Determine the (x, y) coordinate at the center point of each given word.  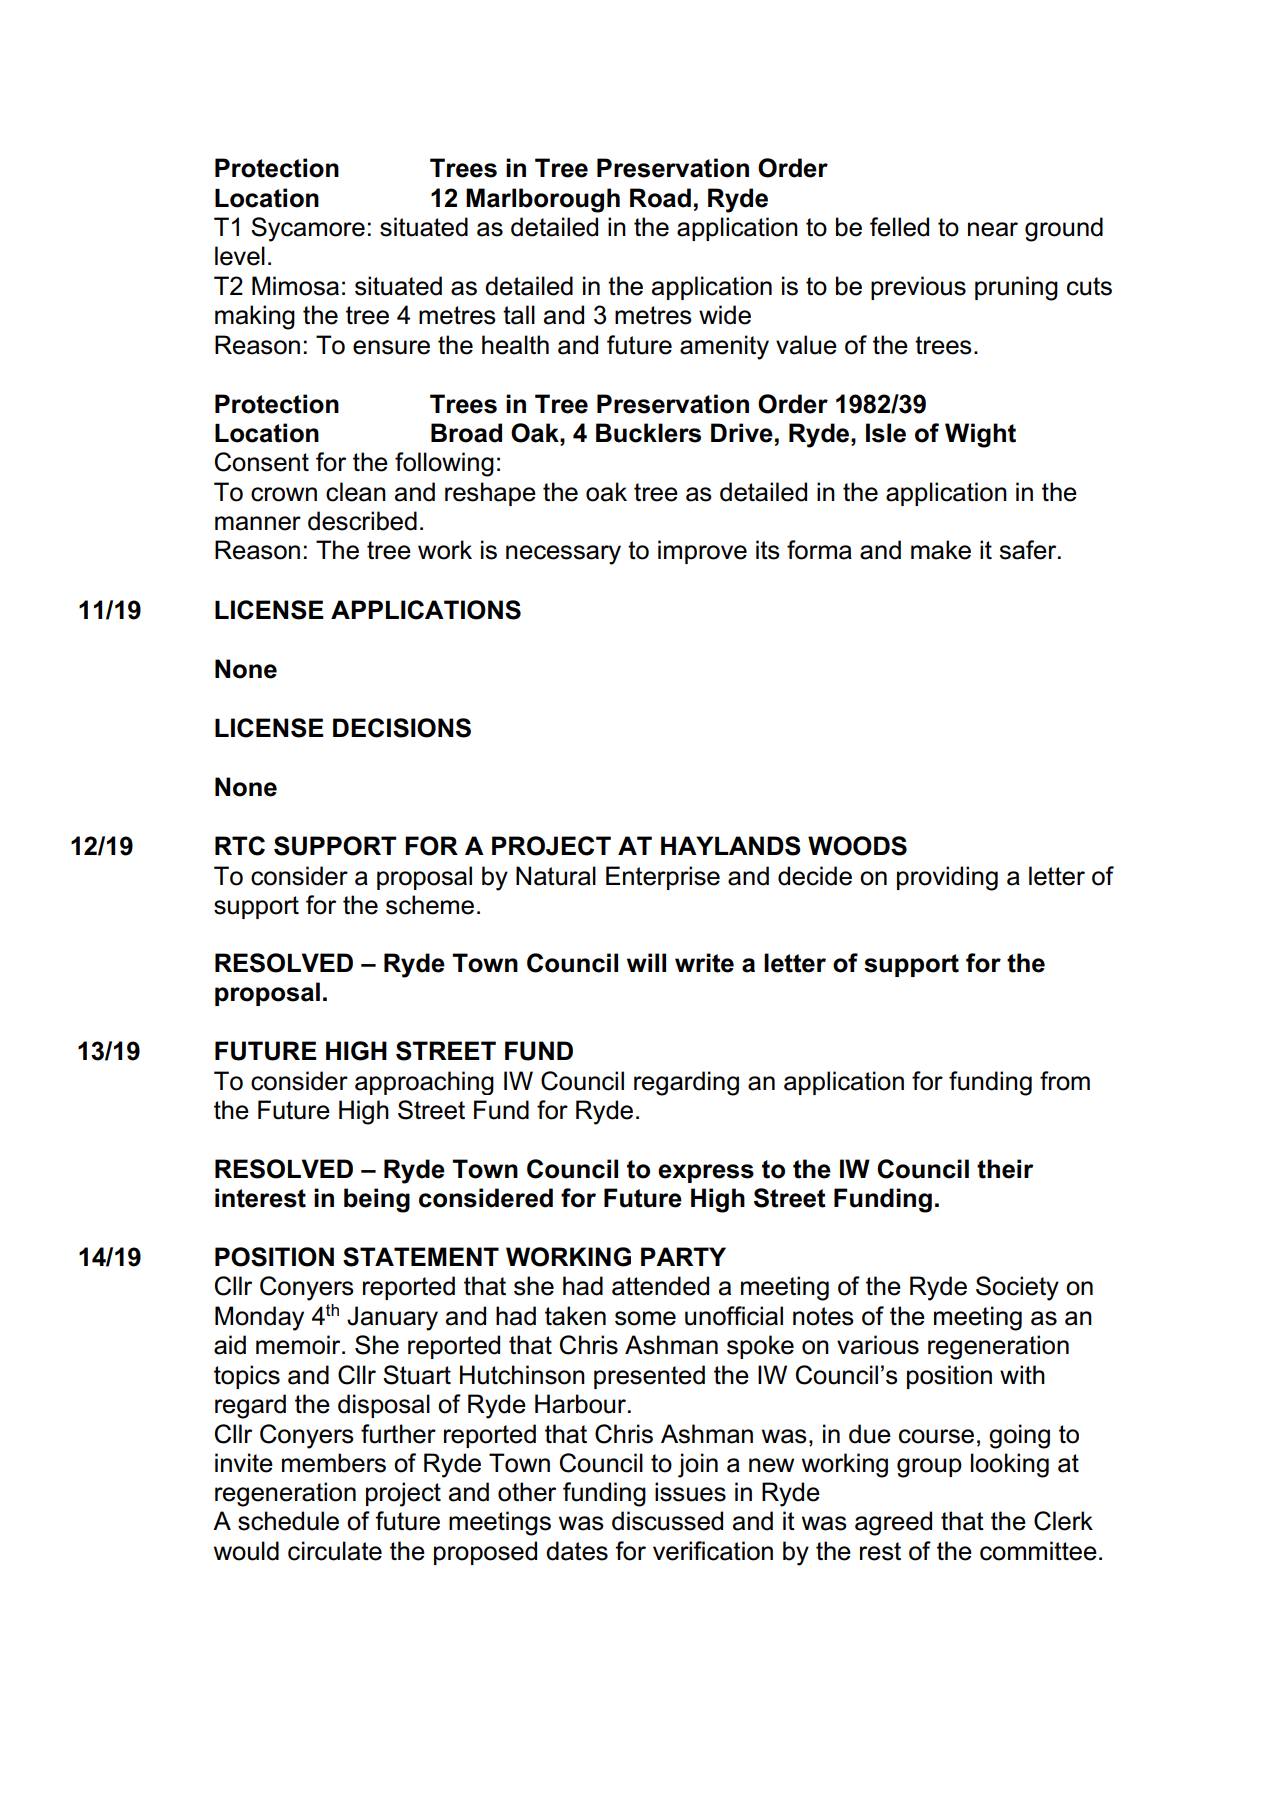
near (993, 229)
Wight (980, 435)
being (377, 1200)
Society (1017, 1288)
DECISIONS (402, 728)
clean (356, 492)
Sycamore (308, 229)
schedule (288, 1521)
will (646, 962)
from (1065, 1081)
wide (725, 315)
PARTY (683, 1256)
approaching (424, 1083)
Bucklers (648, 433)
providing (947, 878)
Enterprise (663, 878)
